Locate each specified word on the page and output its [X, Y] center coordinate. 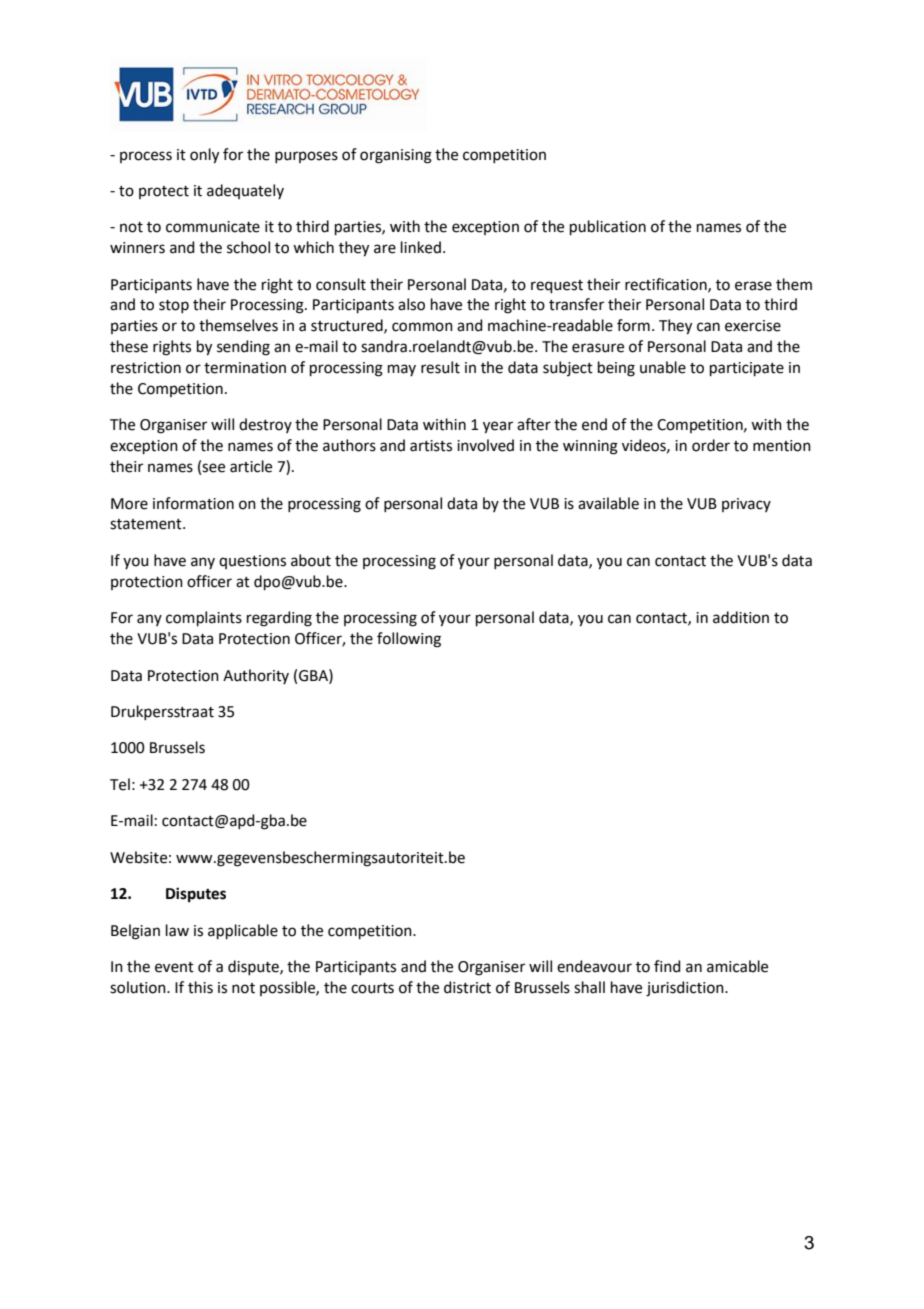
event [174, 967]
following [409, 640]
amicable [737, 966]
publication [608, 227]
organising [396, 156]
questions [252, 562]
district [467, 987]
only [204, 156]
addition [741, 617]
